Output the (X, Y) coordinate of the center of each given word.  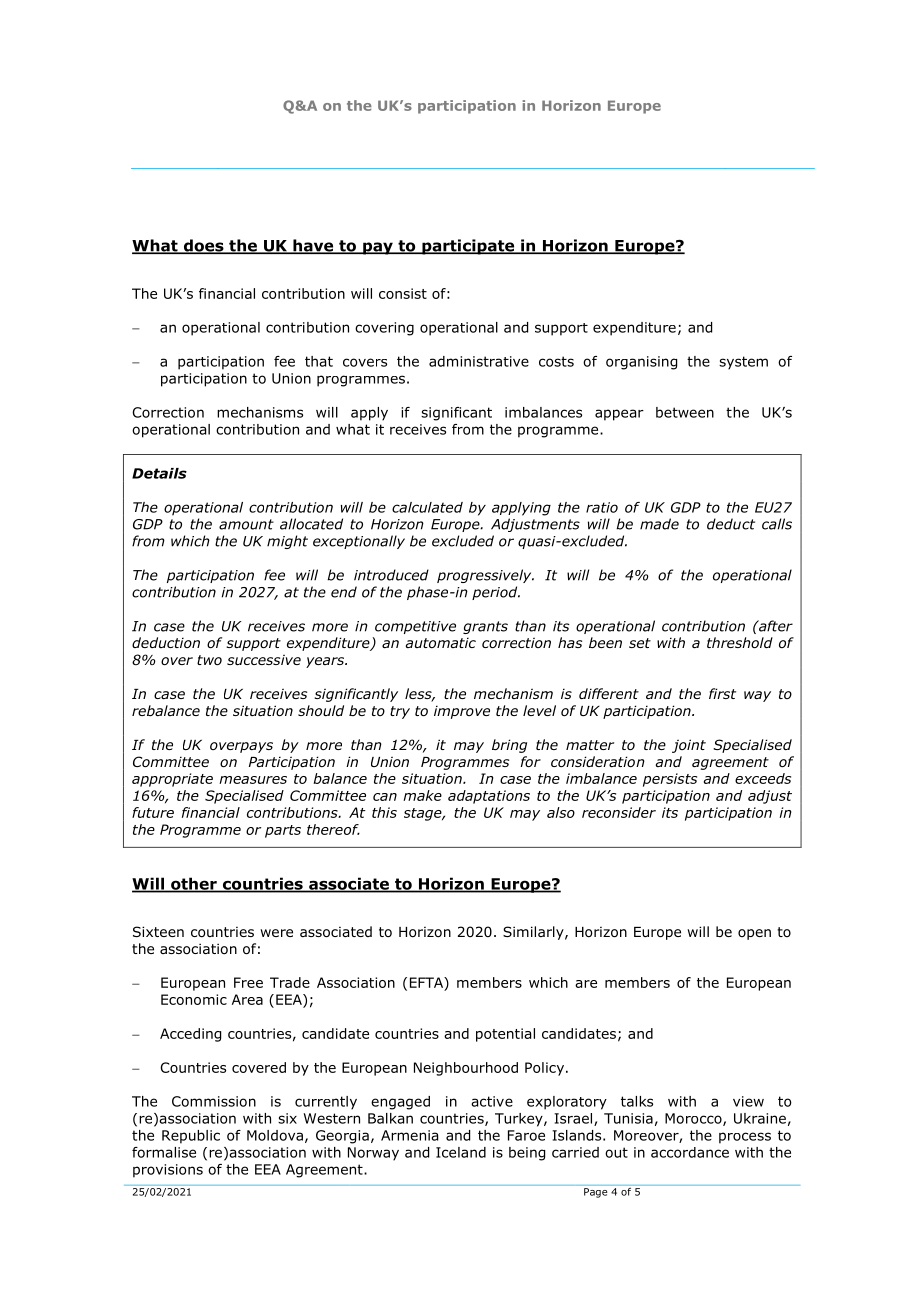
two (209, 660)
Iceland (461, 1152)
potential (505, 1035)
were (276, 933)
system (743, 363)
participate (468, 247)
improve (462, 712)
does (203, 246)
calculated (427, 507)
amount (246, 524)
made (659, 524)
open (754, 934)
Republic (191, 1137)
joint (689, 746)
